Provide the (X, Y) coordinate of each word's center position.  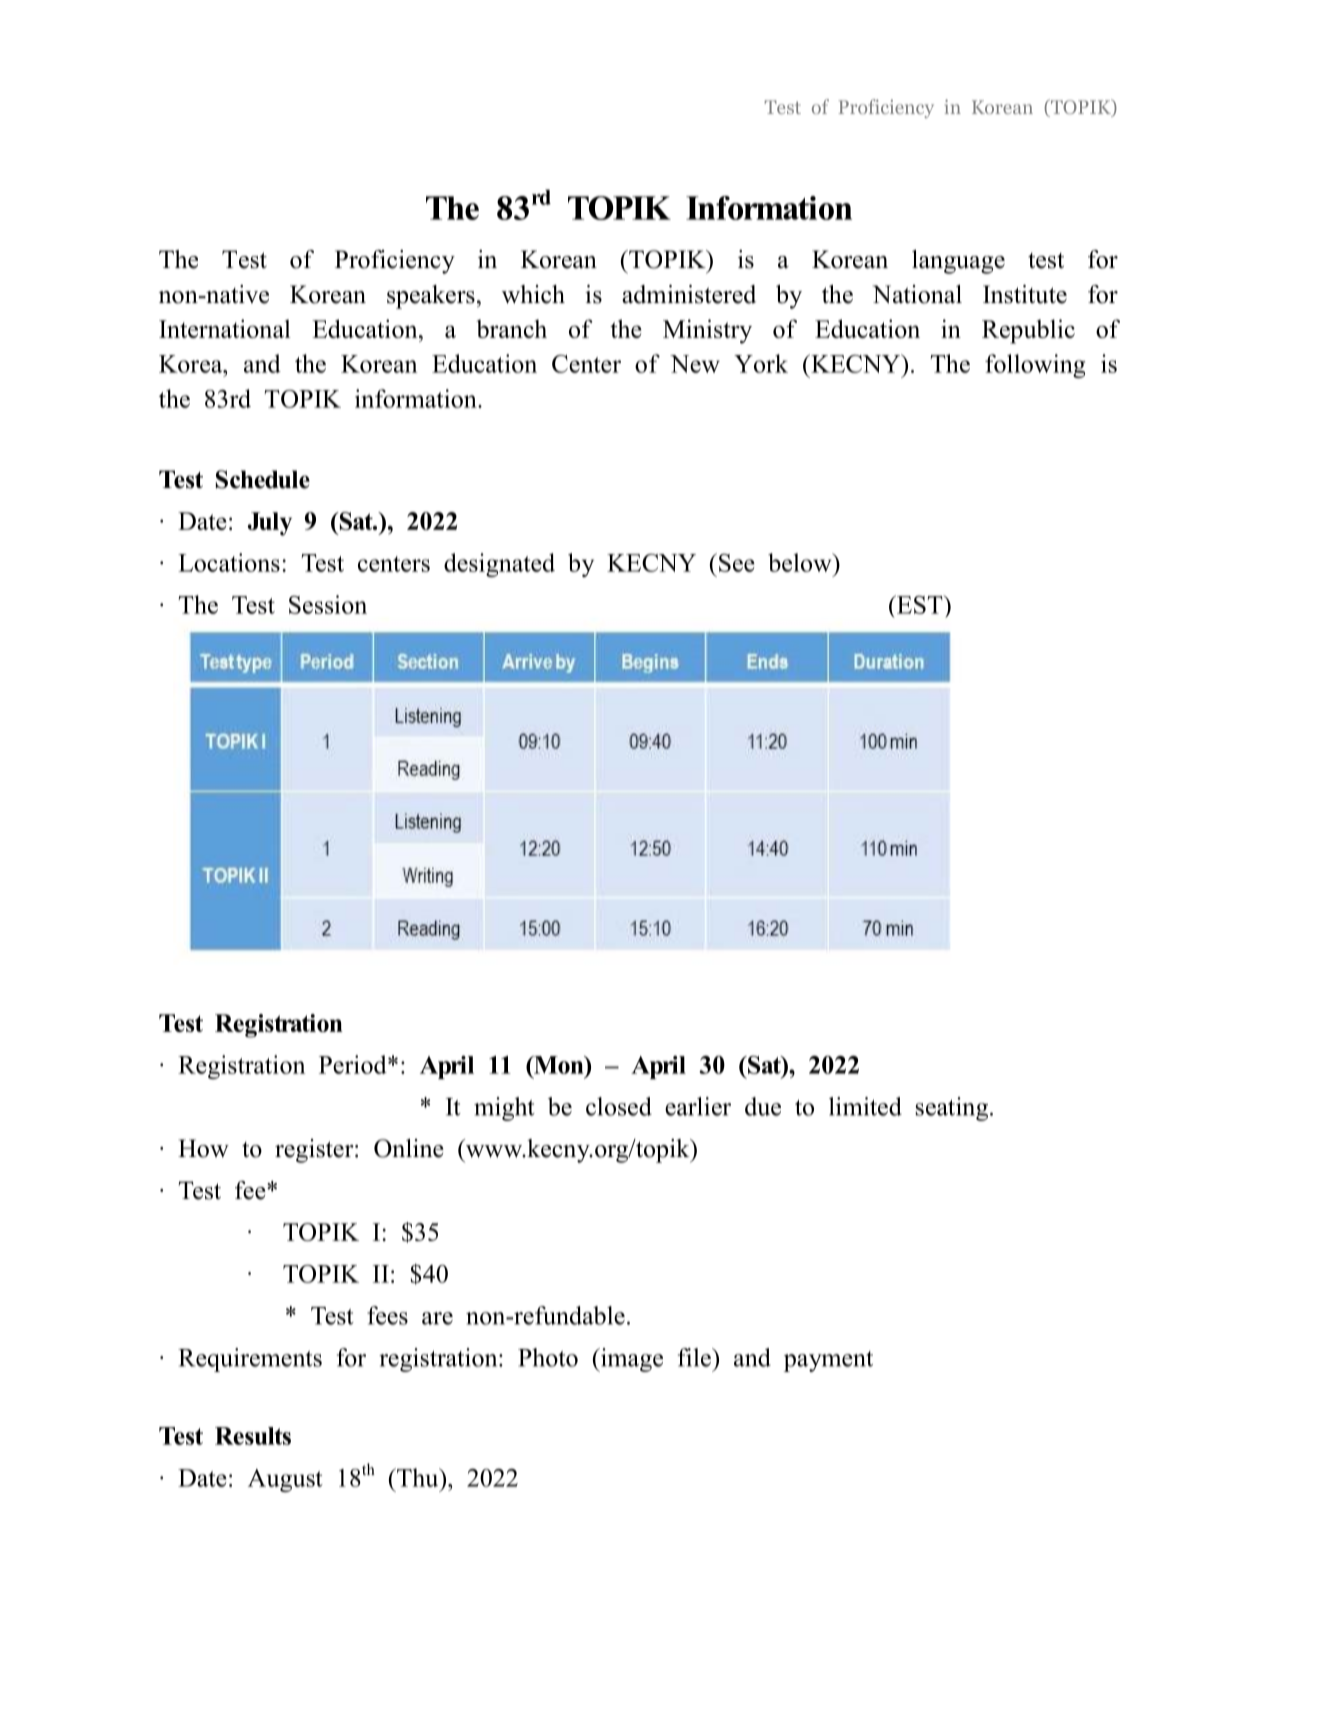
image (631, 1360)
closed (619, 1106)
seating (952, 1109)
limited (865, 1106)
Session (328, 604)
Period (354, 1064)
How (203, 1148)
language (958, 262)
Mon (559, 1065)
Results (253, 1436)
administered (689, 294)
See (737, 563)
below (801, 562)
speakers (431, 297)
